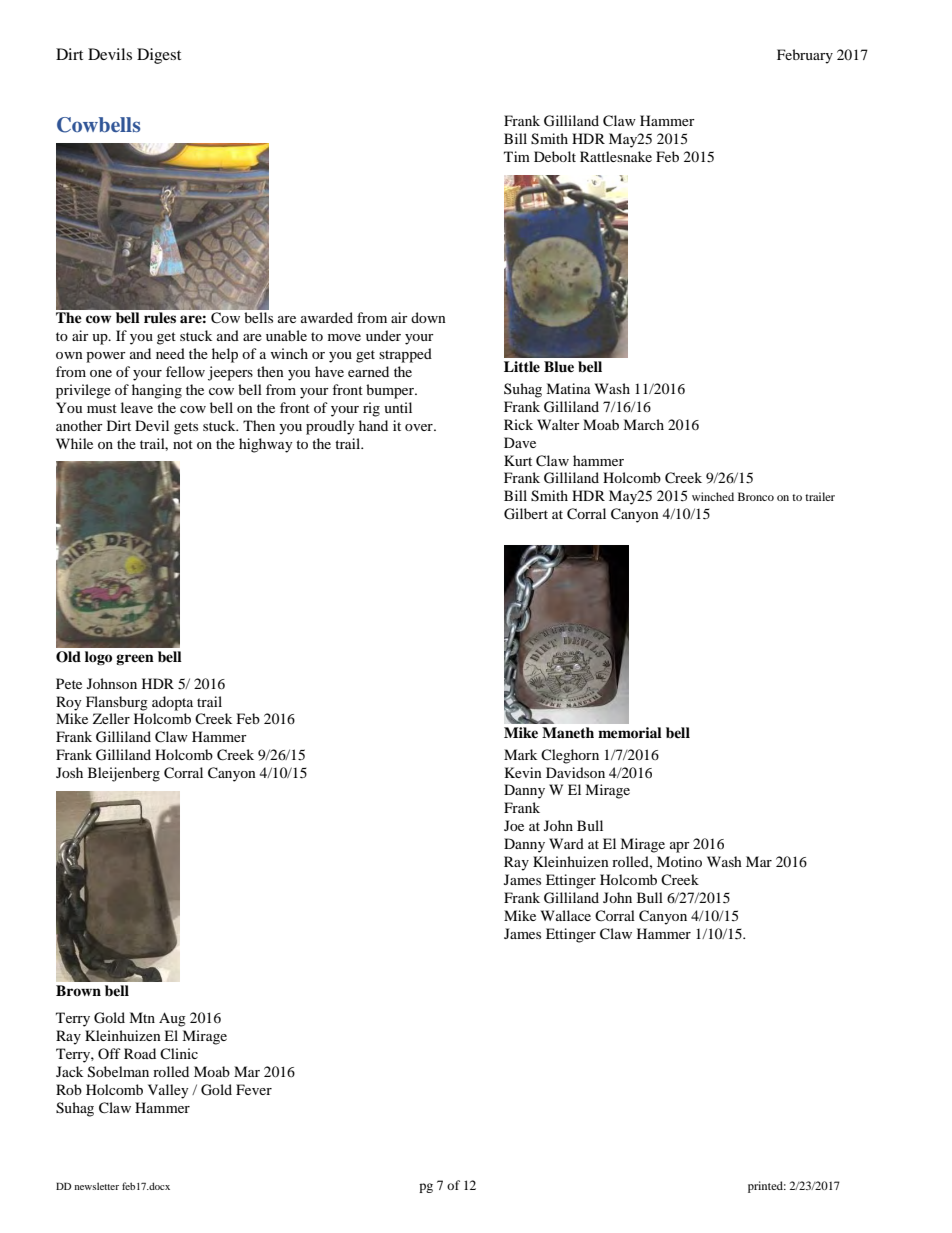  I want to click on until, so click(398, 407).
